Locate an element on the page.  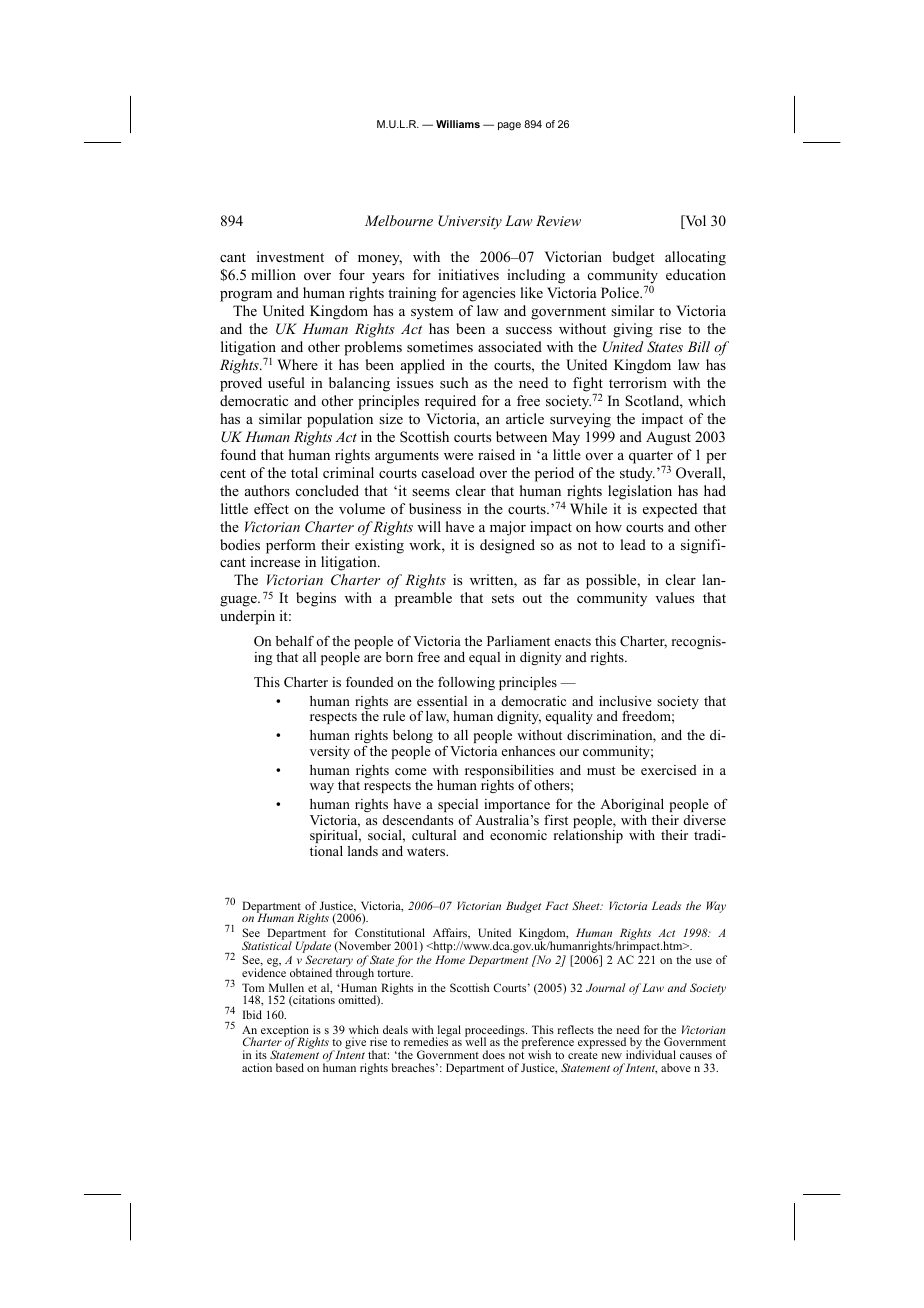
exercised is located at coordinates (669, 770).
